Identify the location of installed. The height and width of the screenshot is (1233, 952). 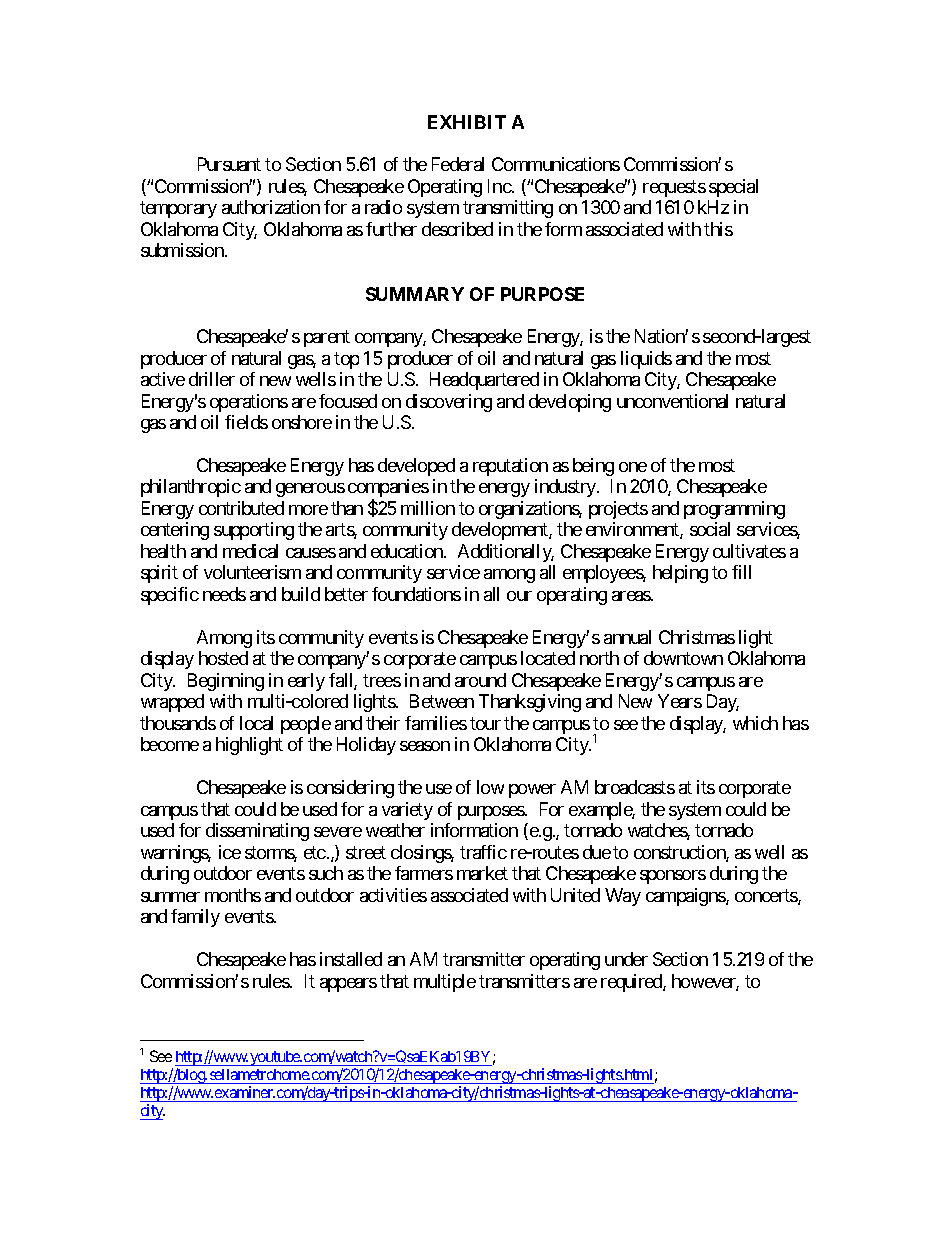
(351, 959).
